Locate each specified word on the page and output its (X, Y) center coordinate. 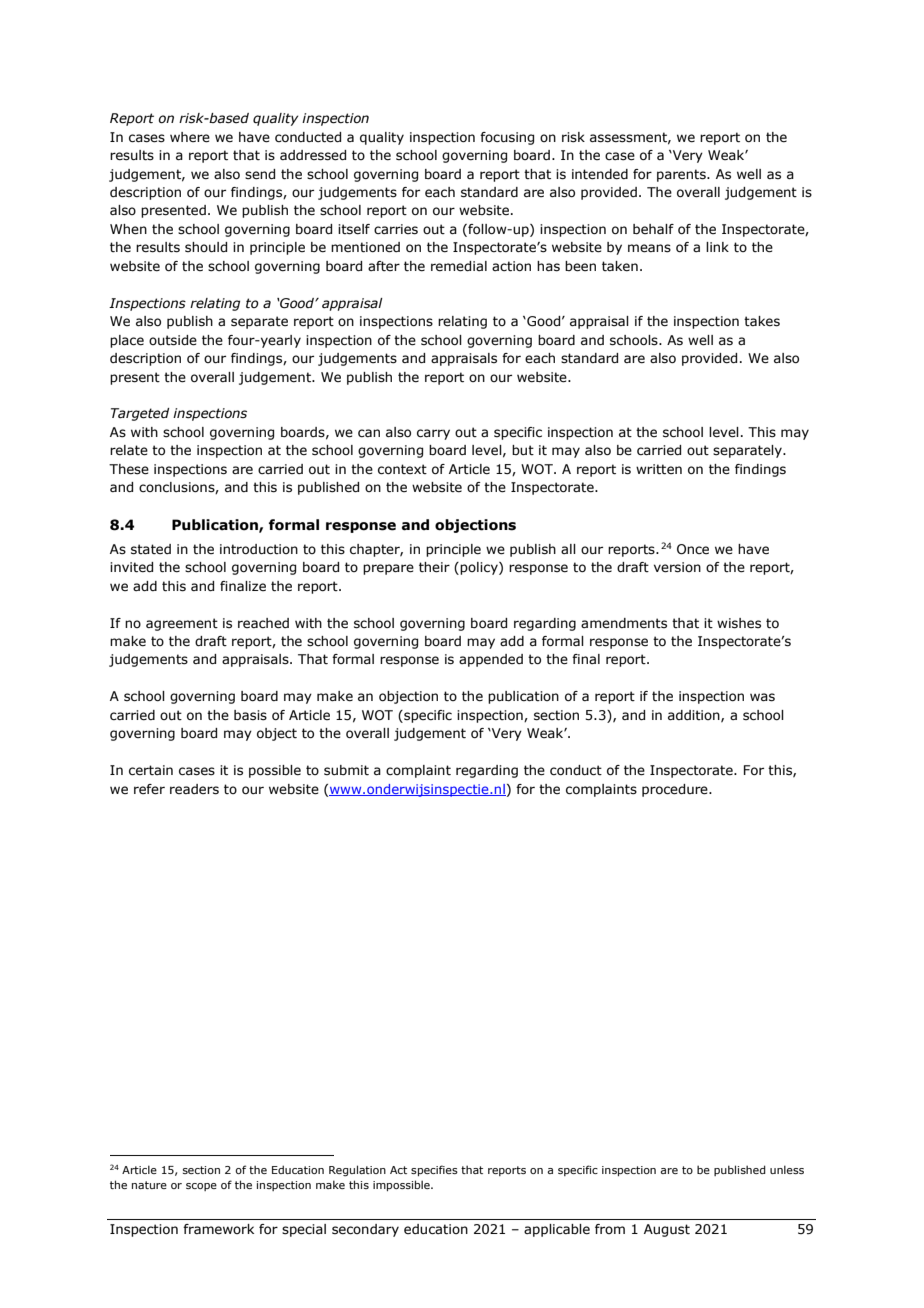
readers (194, 789)
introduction (259, 549)
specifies (434, 1170)
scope (201, 1187)
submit (346, 770)
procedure (676, 790)
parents (682, 175)
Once (693, 549)
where (190, 137)
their (434, 567)
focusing (507, 138)
